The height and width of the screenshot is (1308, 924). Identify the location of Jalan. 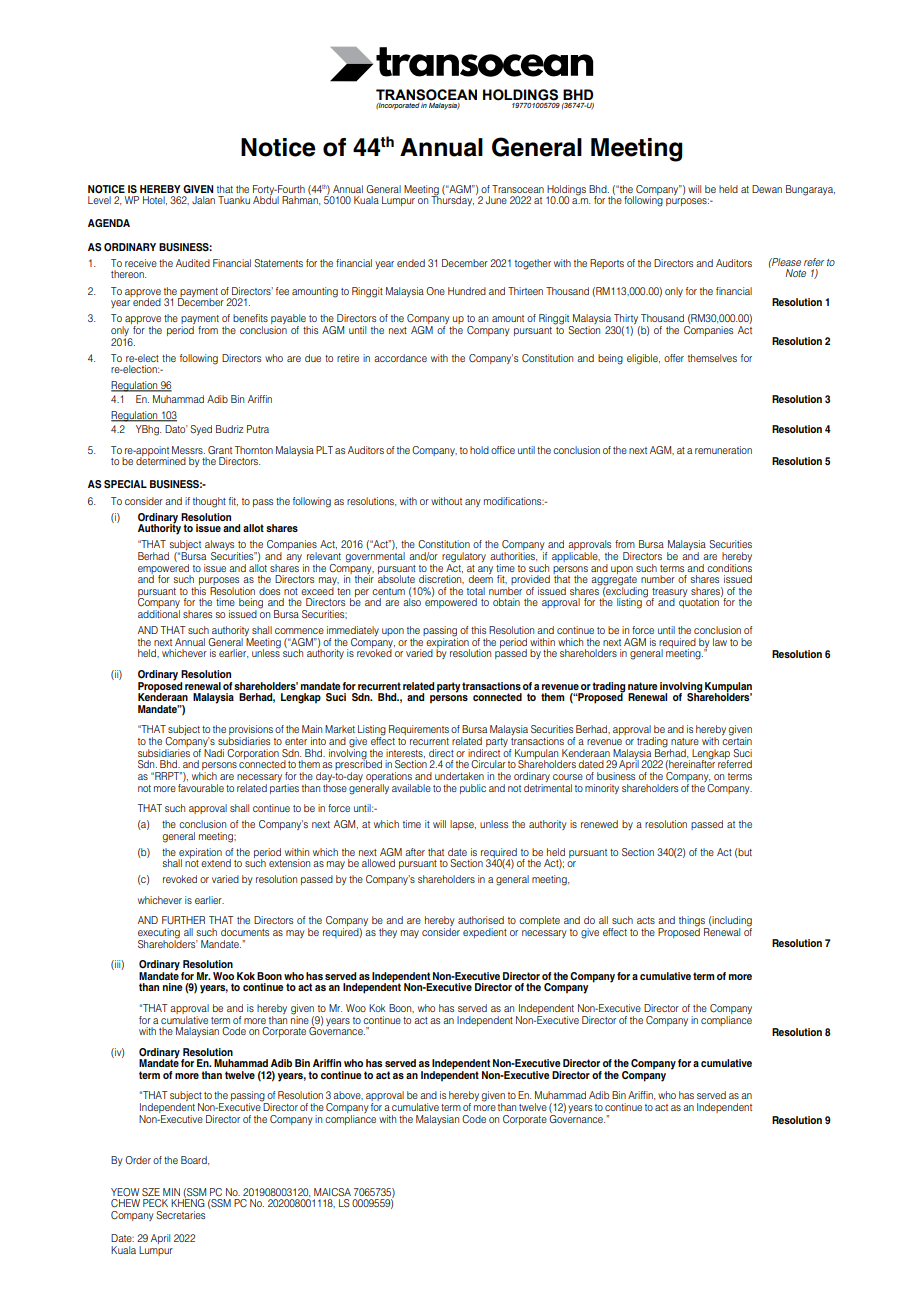
(203, 200).
